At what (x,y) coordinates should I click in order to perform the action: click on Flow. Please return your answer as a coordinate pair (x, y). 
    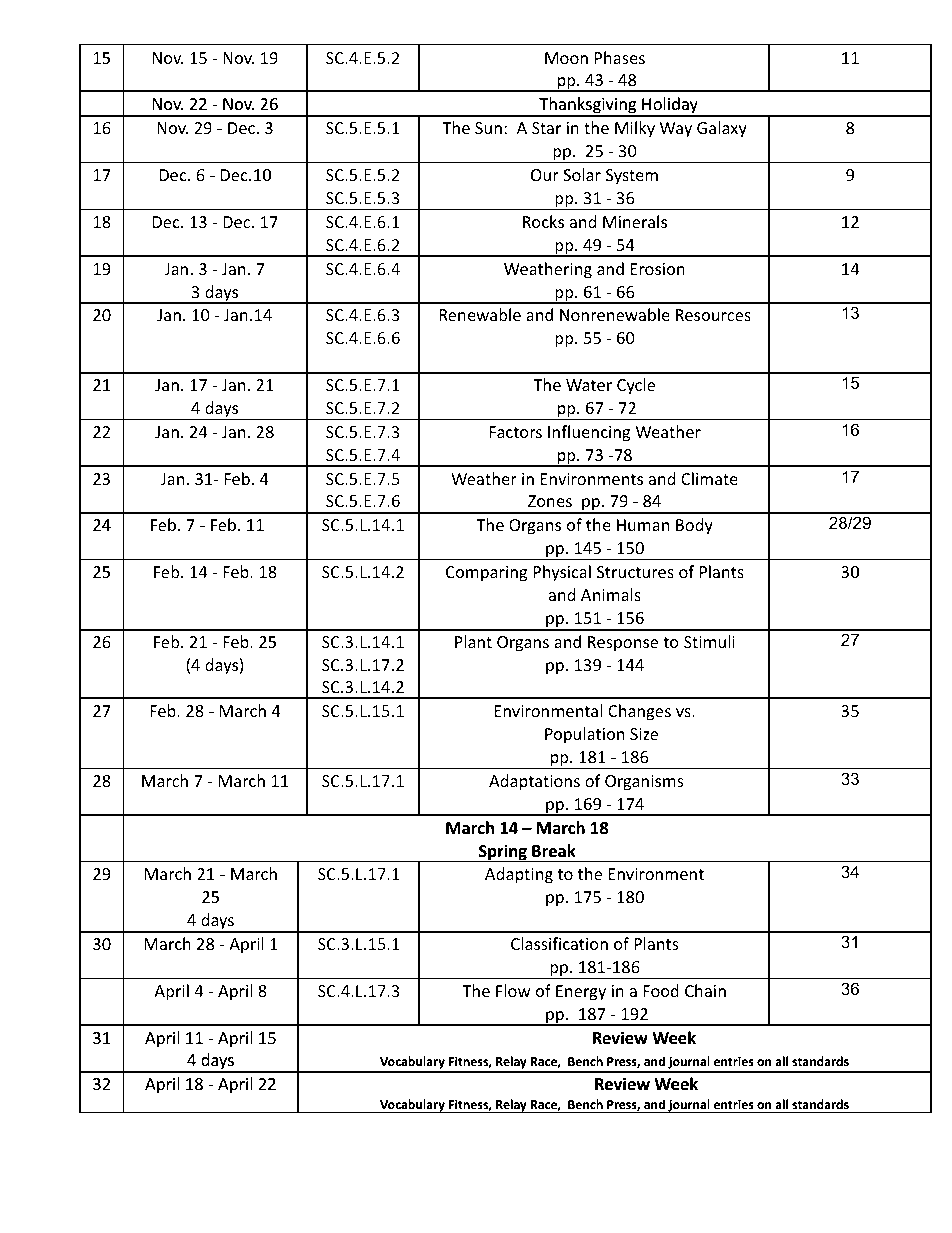
    Looking at the image, I should click on (513, 990).
